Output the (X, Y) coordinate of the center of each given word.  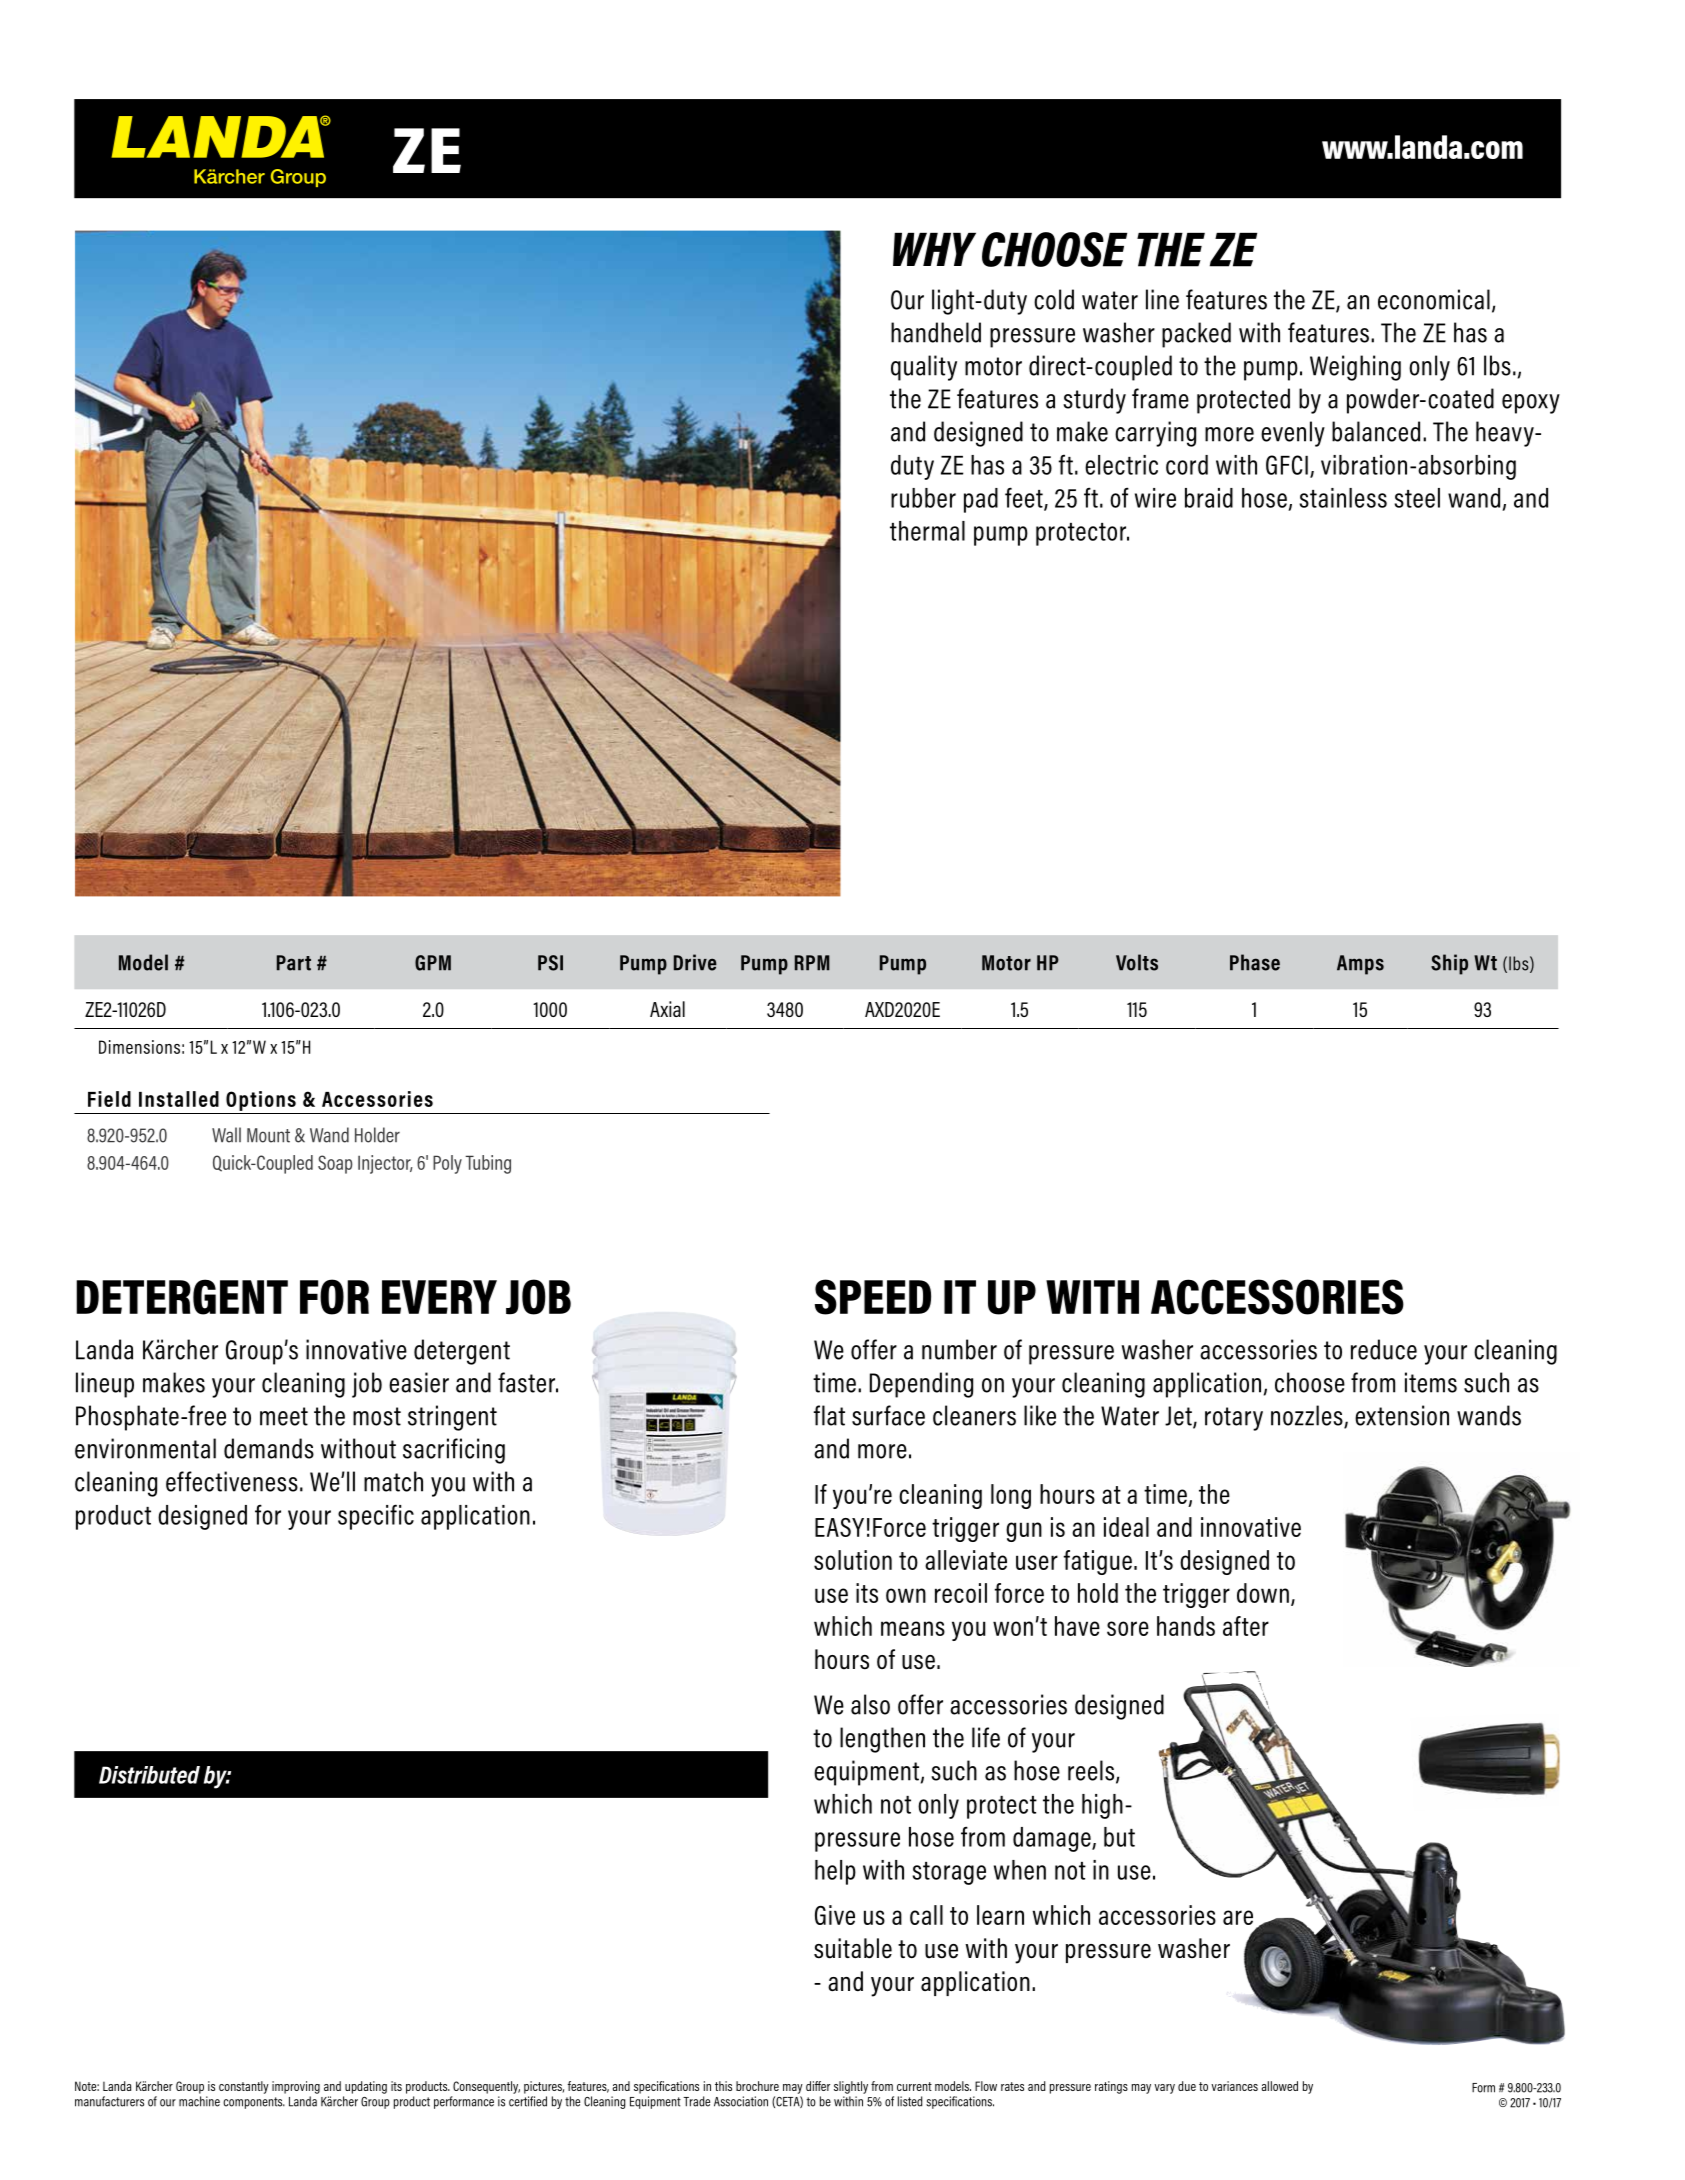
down (1263, 1593)
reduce (1384, 1349)
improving (296, 2087)
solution (853, 1560)
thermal (927, 531)
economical (1434, 299)
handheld (936, 332)
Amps (1360, 965)
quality (924, 368)
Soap (335, 1164)
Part (294, 963)
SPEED (873, 1297)
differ (818, 2086)
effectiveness (232, 1481)
